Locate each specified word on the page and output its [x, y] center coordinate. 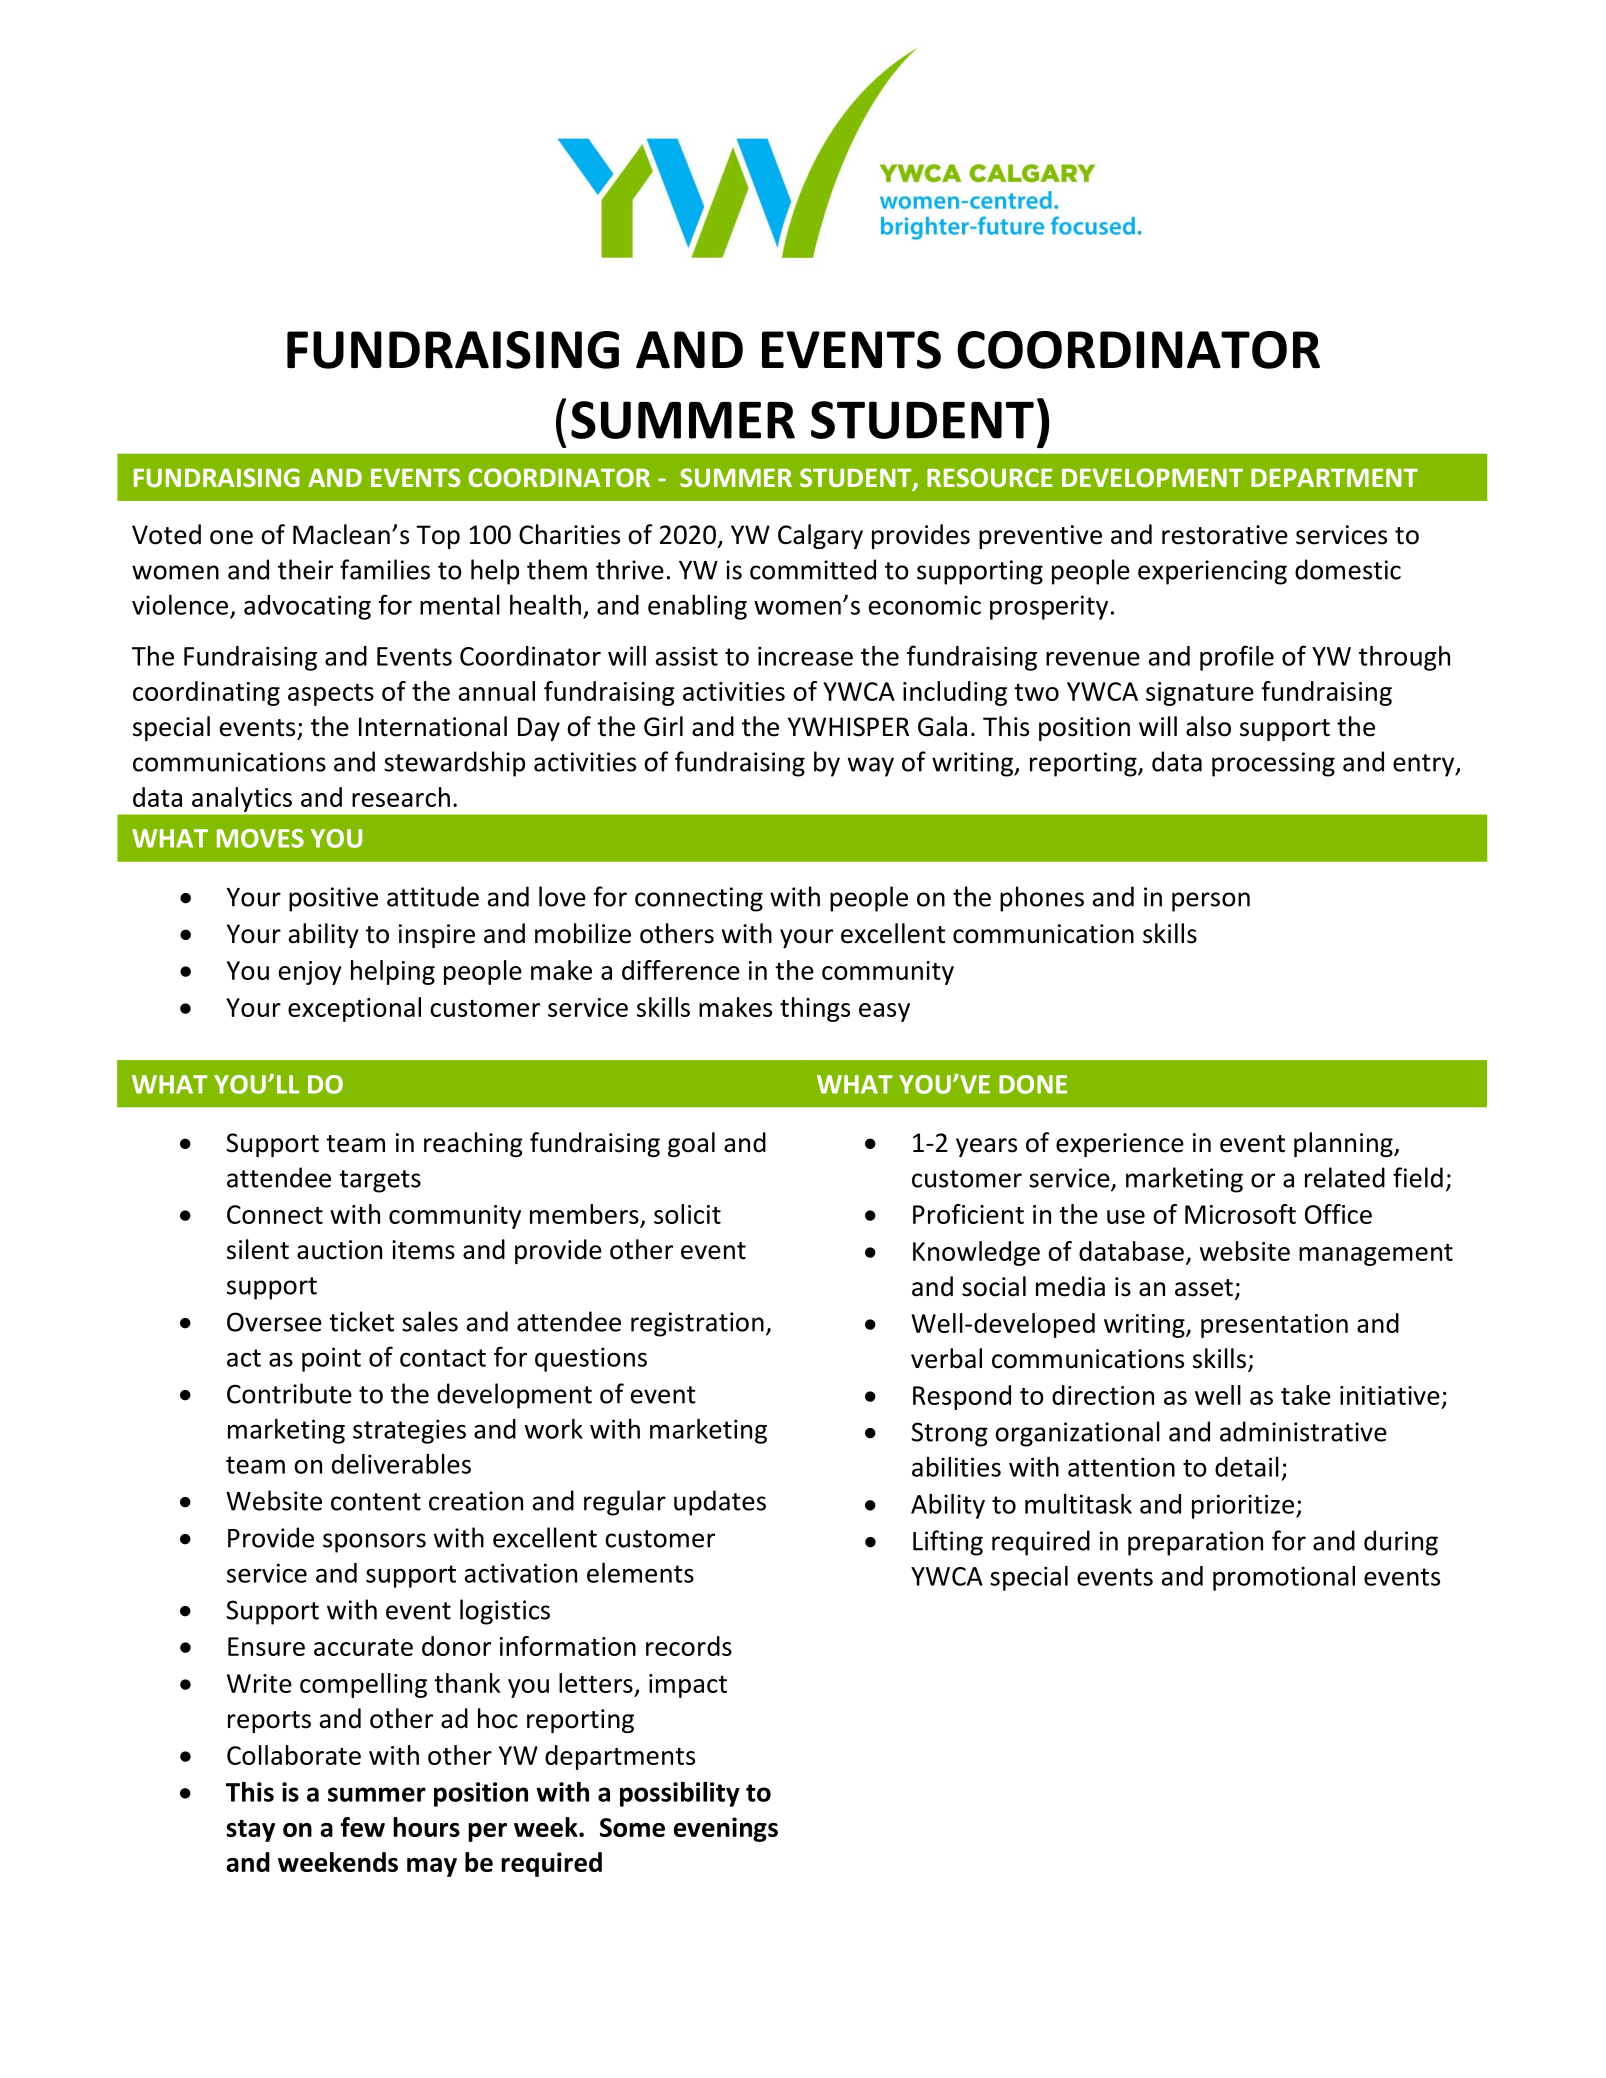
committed [813, 569]
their [305, 569]
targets [380, 1181]
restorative [1225, 535]
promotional [1284, 1578]
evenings [726, 1829]
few [363, 1827]
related [1345, 1177]
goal [691, 1144]
